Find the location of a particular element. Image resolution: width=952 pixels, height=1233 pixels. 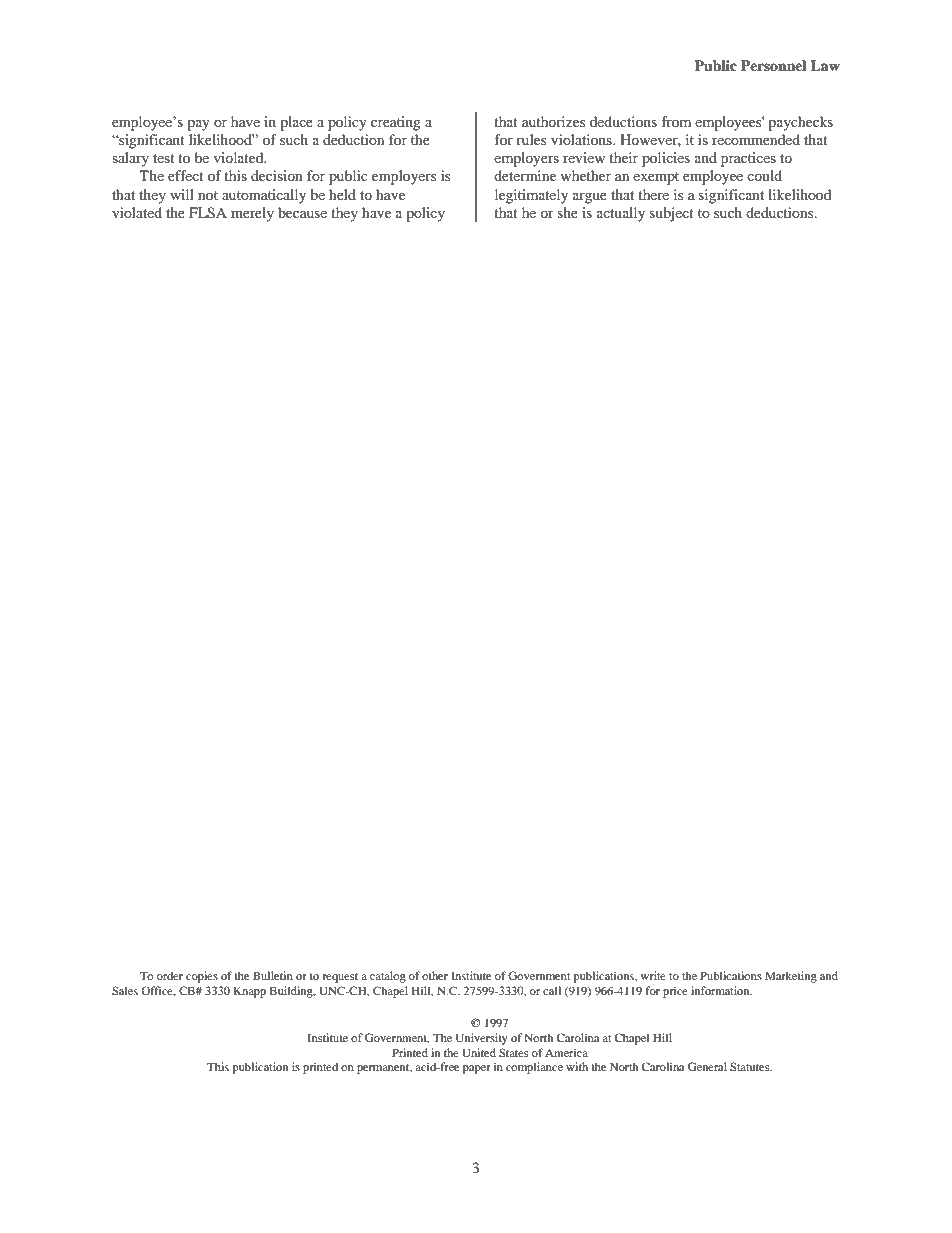

FLSA is located at coordinates (208, 213).
